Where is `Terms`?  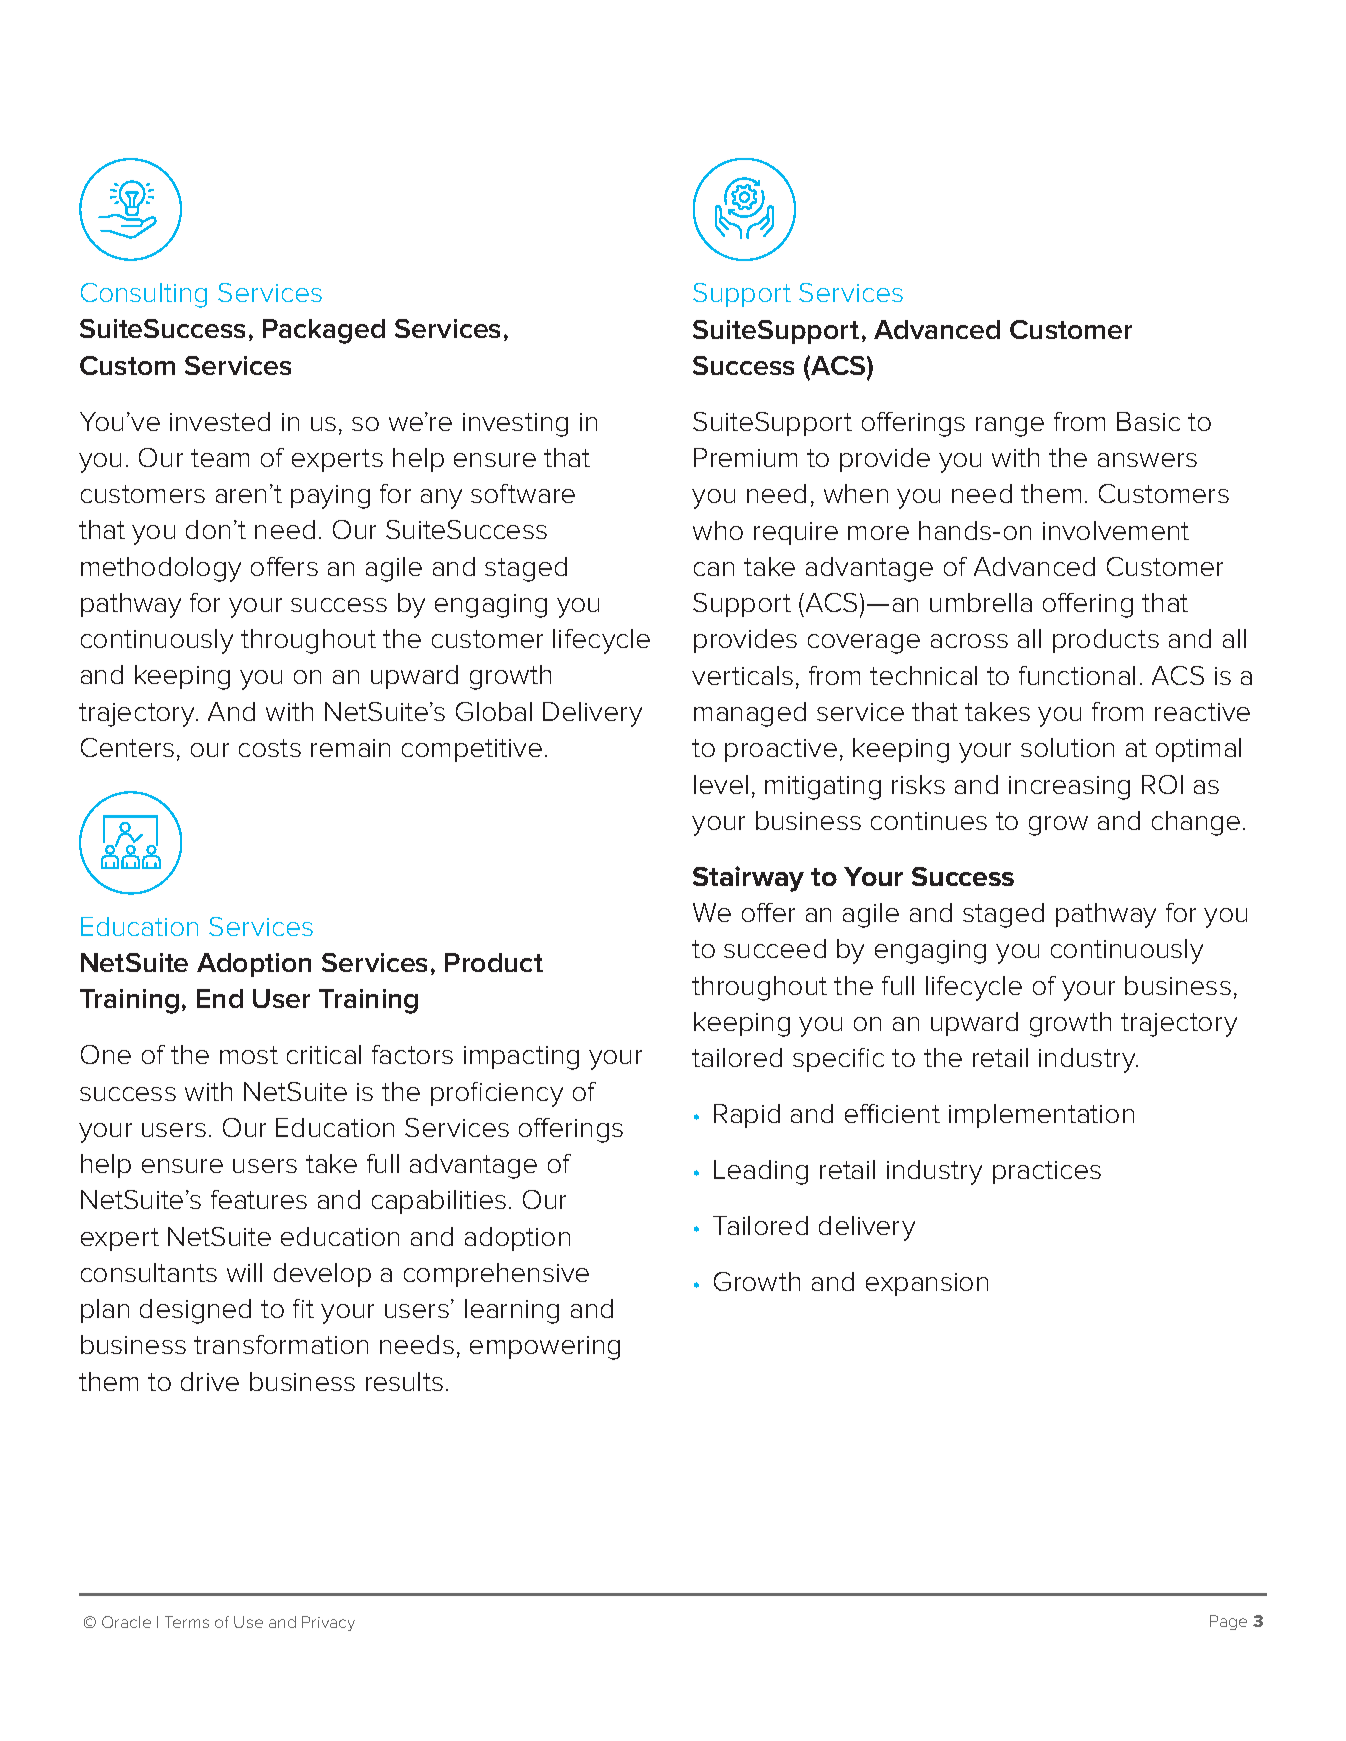 Terms is located at coordinates (187, 1622).
